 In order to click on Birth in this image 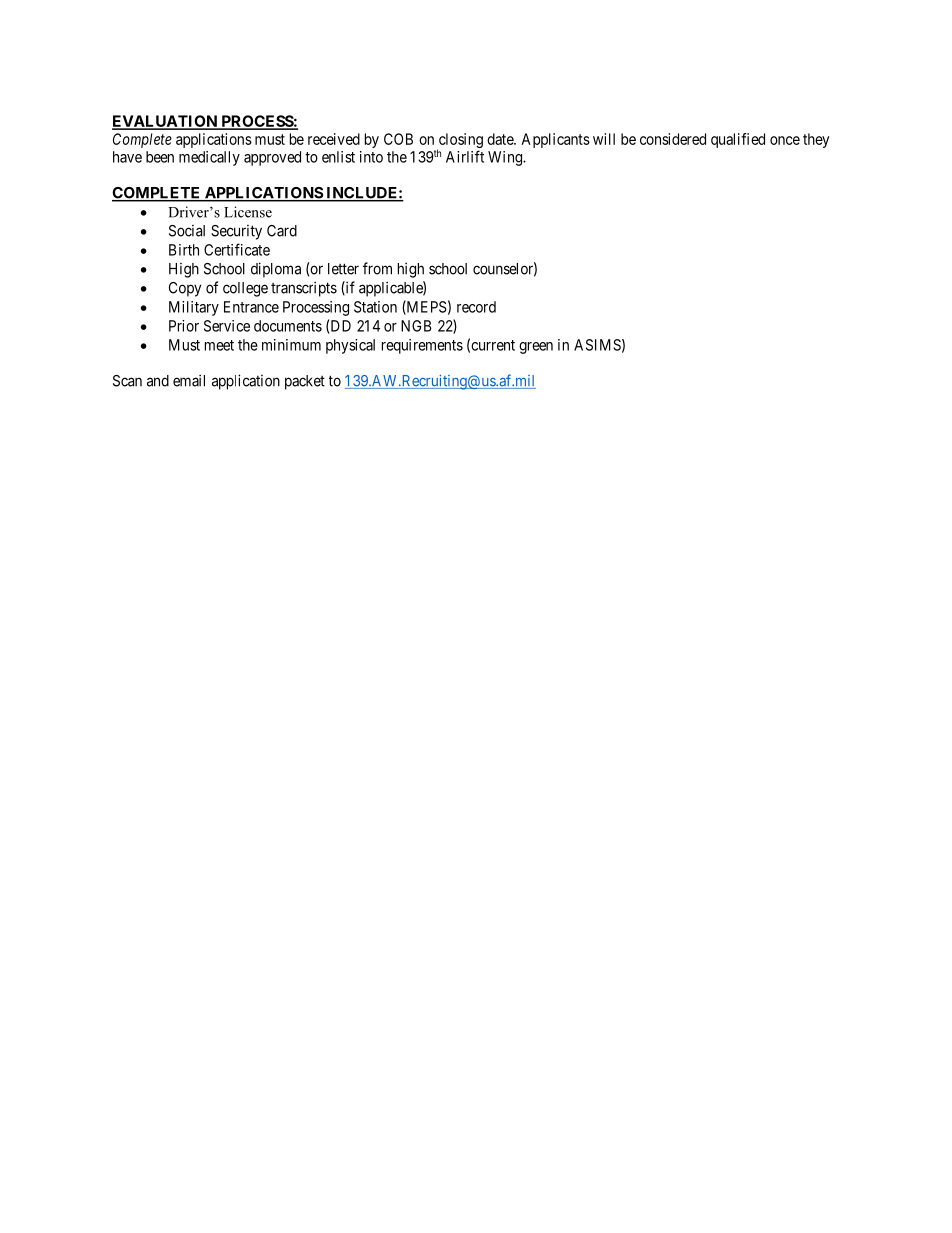, I will do `click(184, 250)`.
